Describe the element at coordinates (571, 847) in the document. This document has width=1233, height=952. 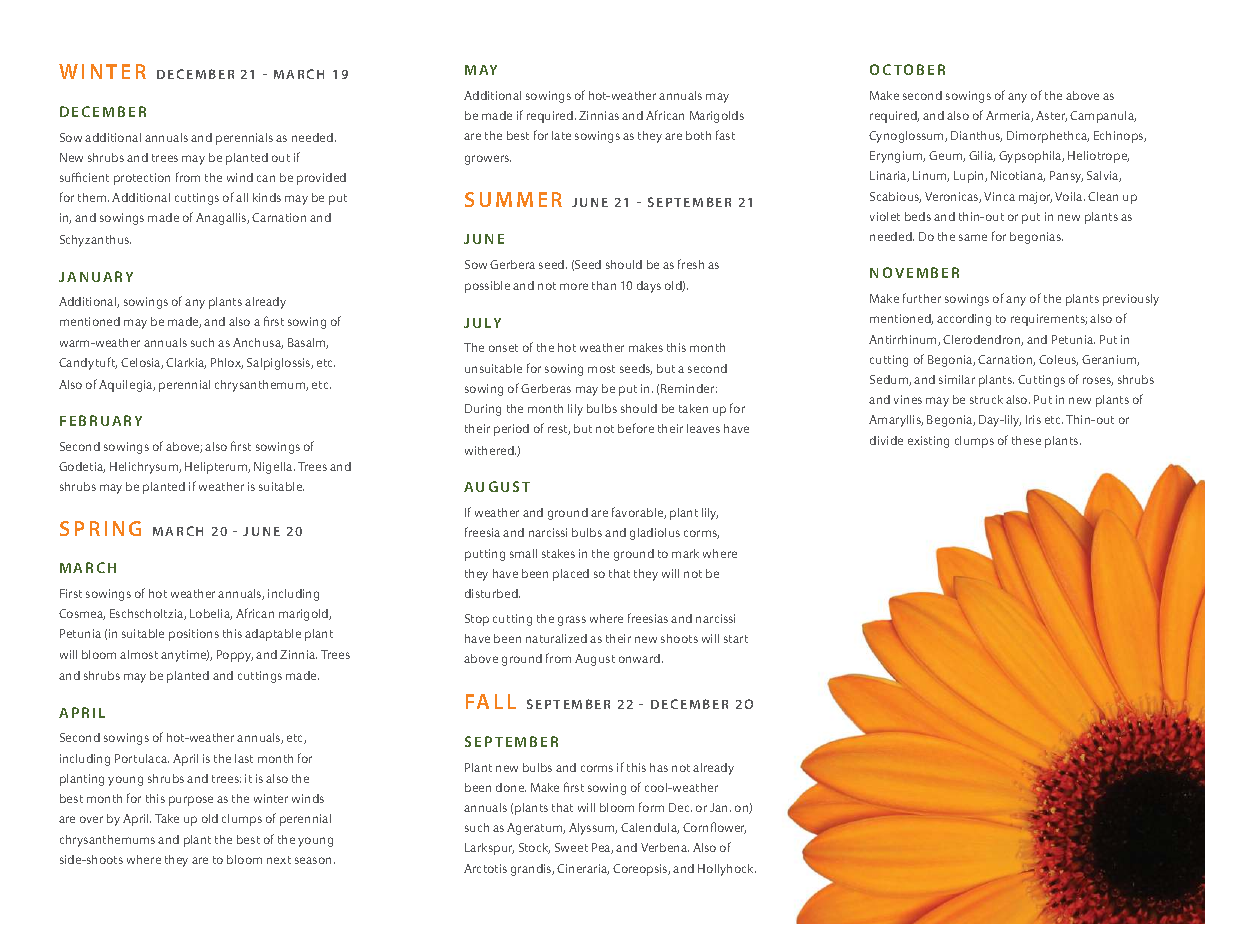
I see `Sweet` at that location.
